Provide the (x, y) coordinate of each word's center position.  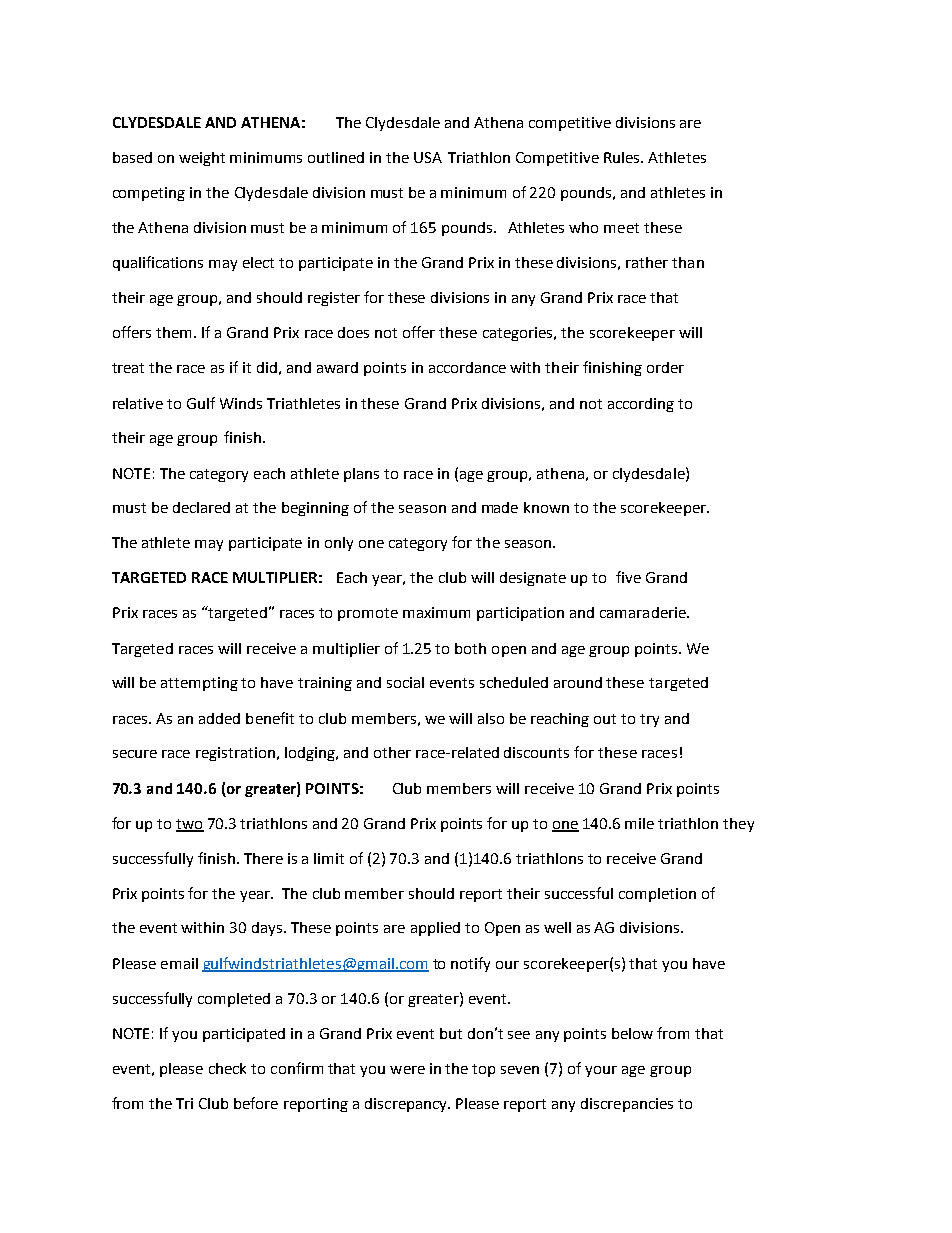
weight (202, 159)
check (227, 1068)
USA (428, 157)
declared (201, 507)
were (407, 1070)
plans (361, 475)
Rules (623, 157)
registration (235, 754)
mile (639, 823)
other (392, 752)
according (641, 405)
